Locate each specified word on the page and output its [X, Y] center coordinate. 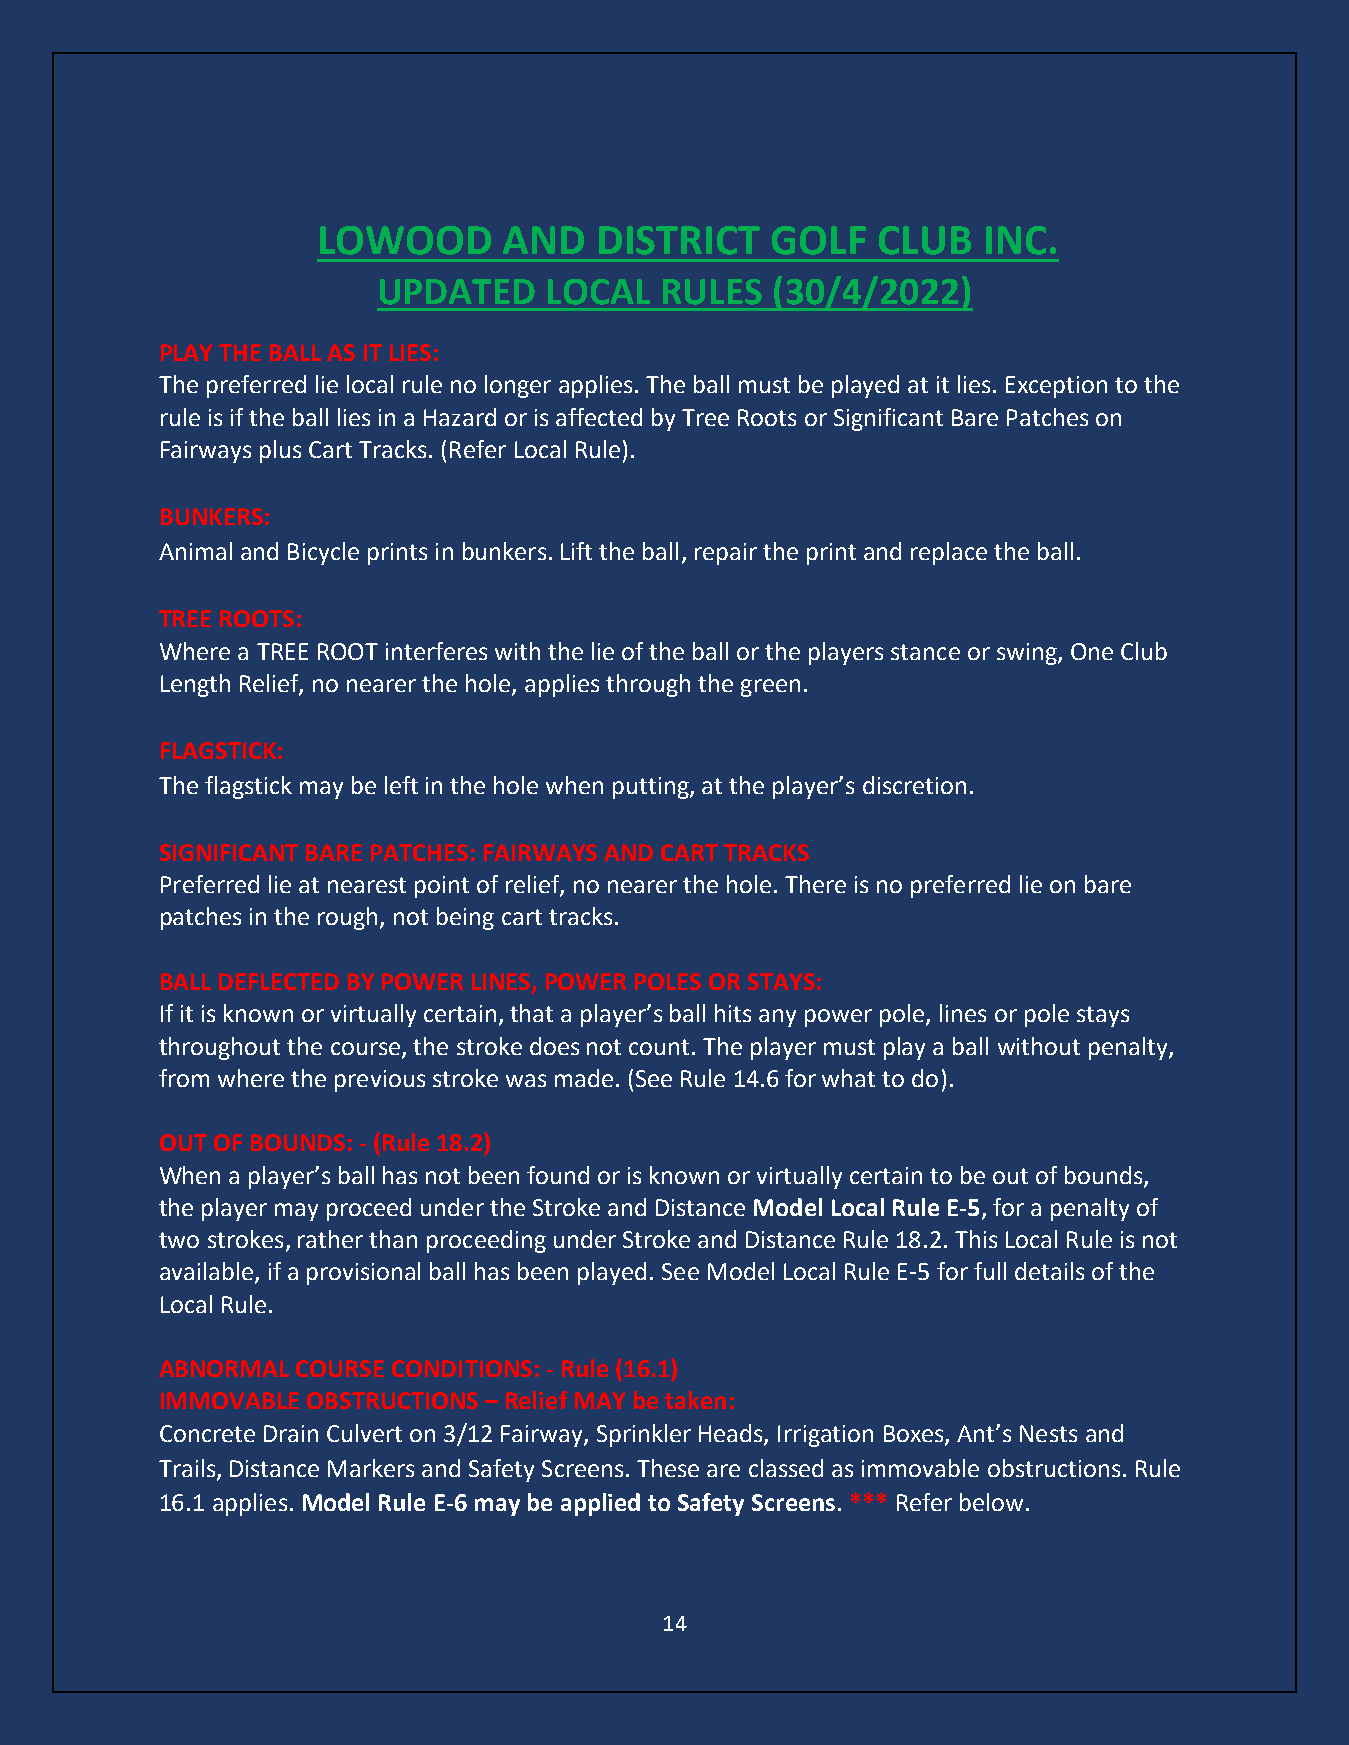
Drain [291, 1433]
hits [733, 1013]
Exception [1056, 387]
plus [280, 451]
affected [599, 417]
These [668, 1468]
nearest [367, 885]
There [815, 884]
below [991, 1502]
